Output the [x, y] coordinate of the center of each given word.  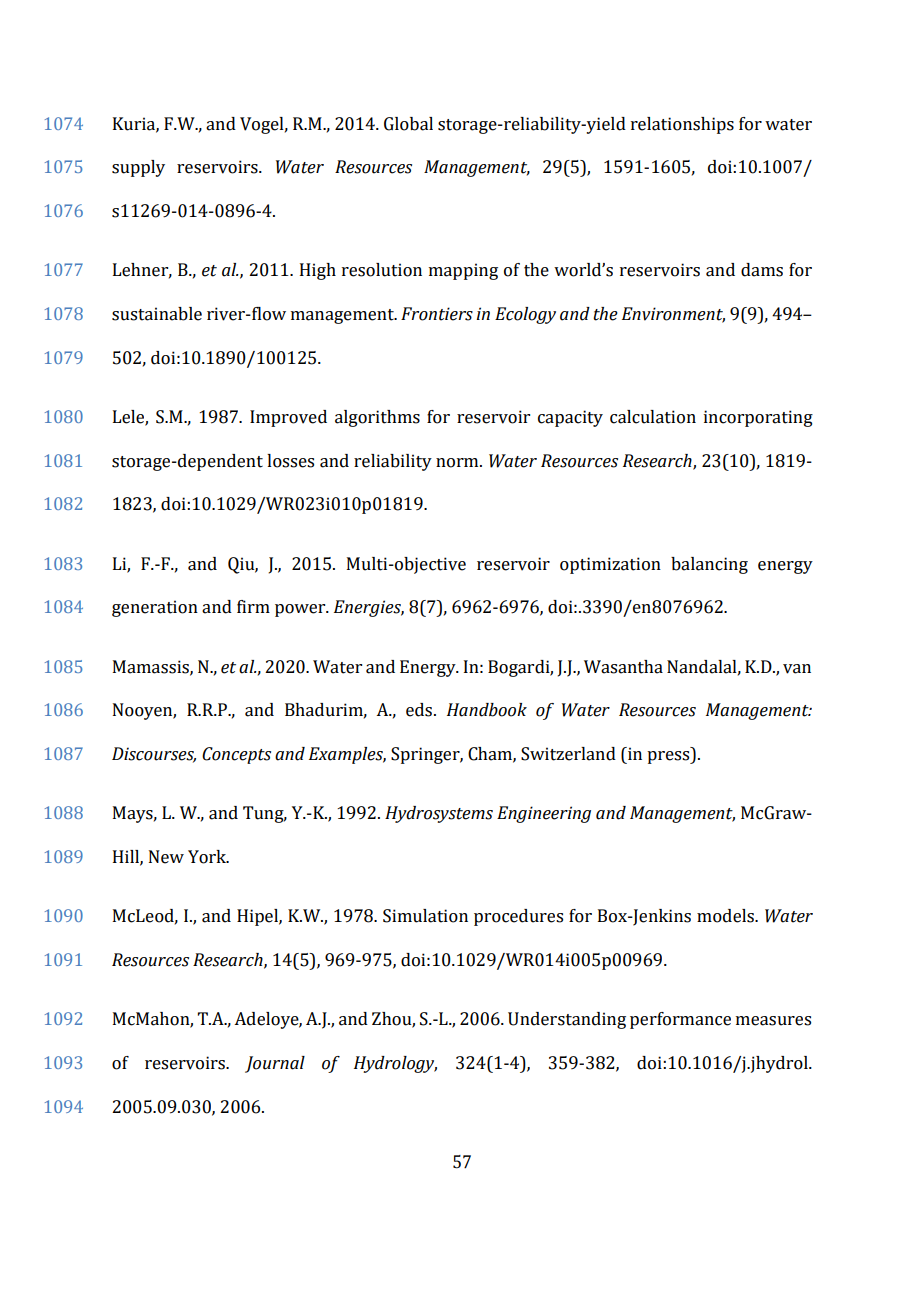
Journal [275, 1064]
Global [408, 124]
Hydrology [395, 1064]
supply [138, 168]
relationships [682, 125]
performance [680, 1020]
